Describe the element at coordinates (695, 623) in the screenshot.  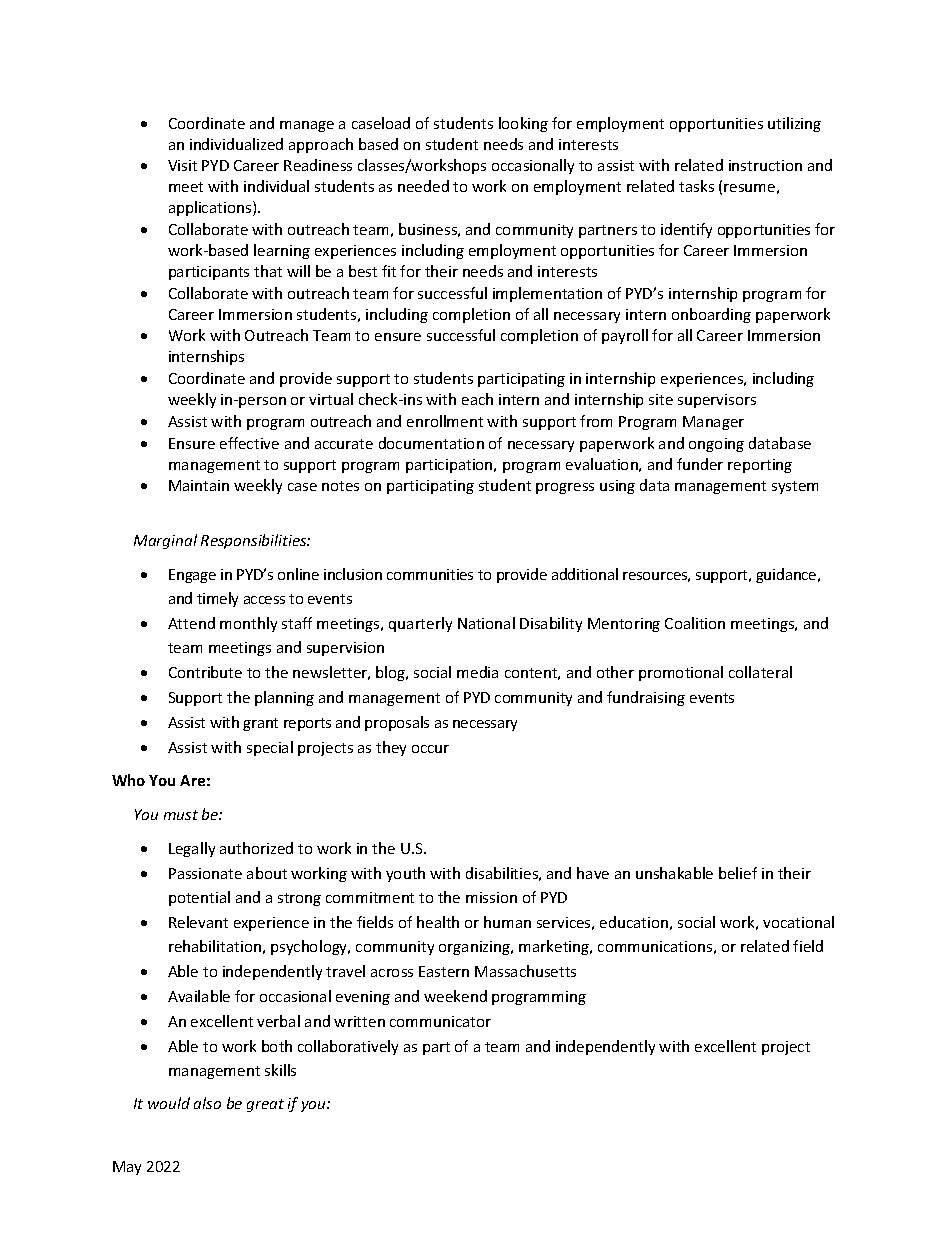
I see `Coalition` at that location.
